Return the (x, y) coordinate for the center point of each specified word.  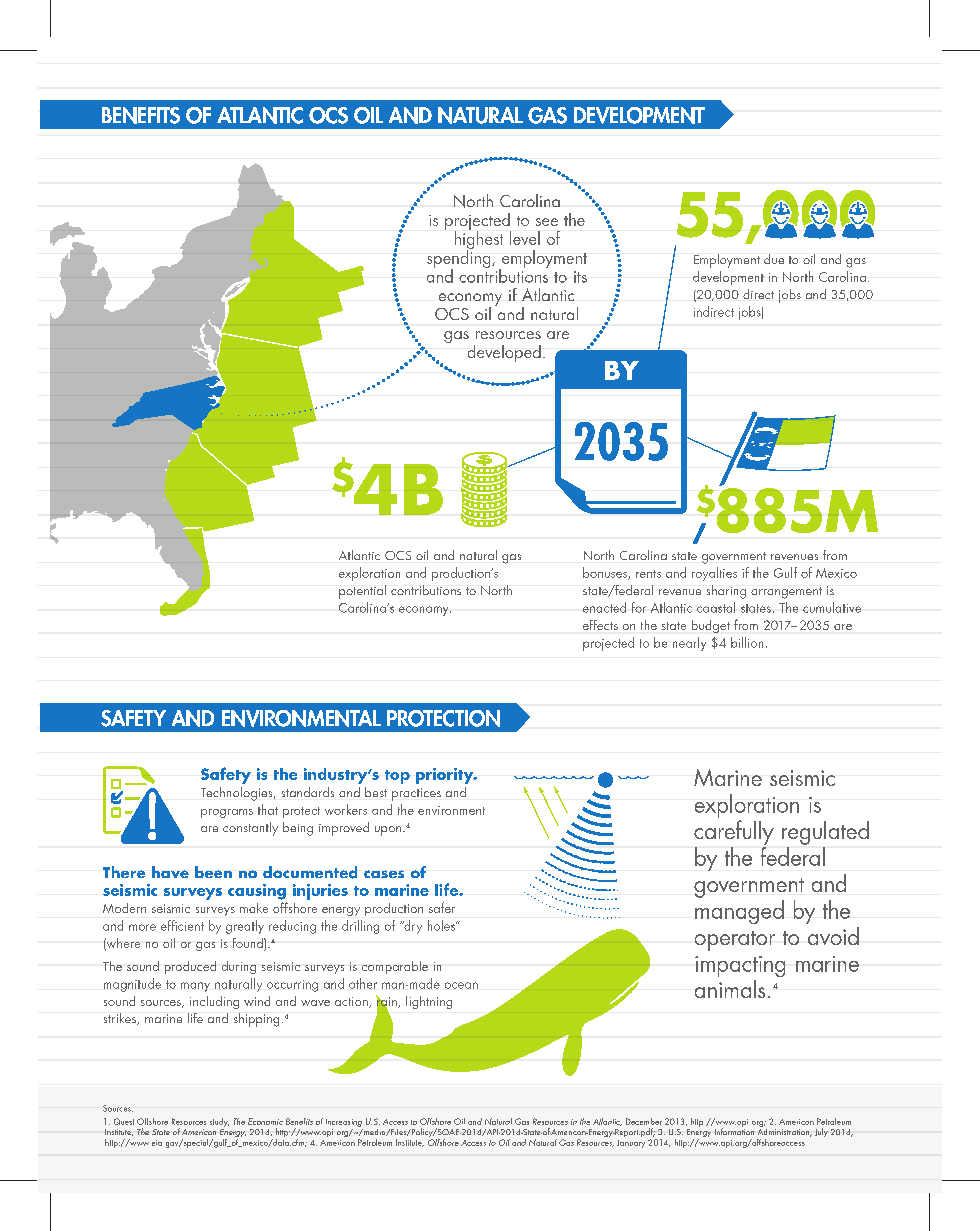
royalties (714, 574)
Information (734, 1130)
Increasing (344, 1123)
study (219, 1122)
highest (479, 240)
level (525, 238)
